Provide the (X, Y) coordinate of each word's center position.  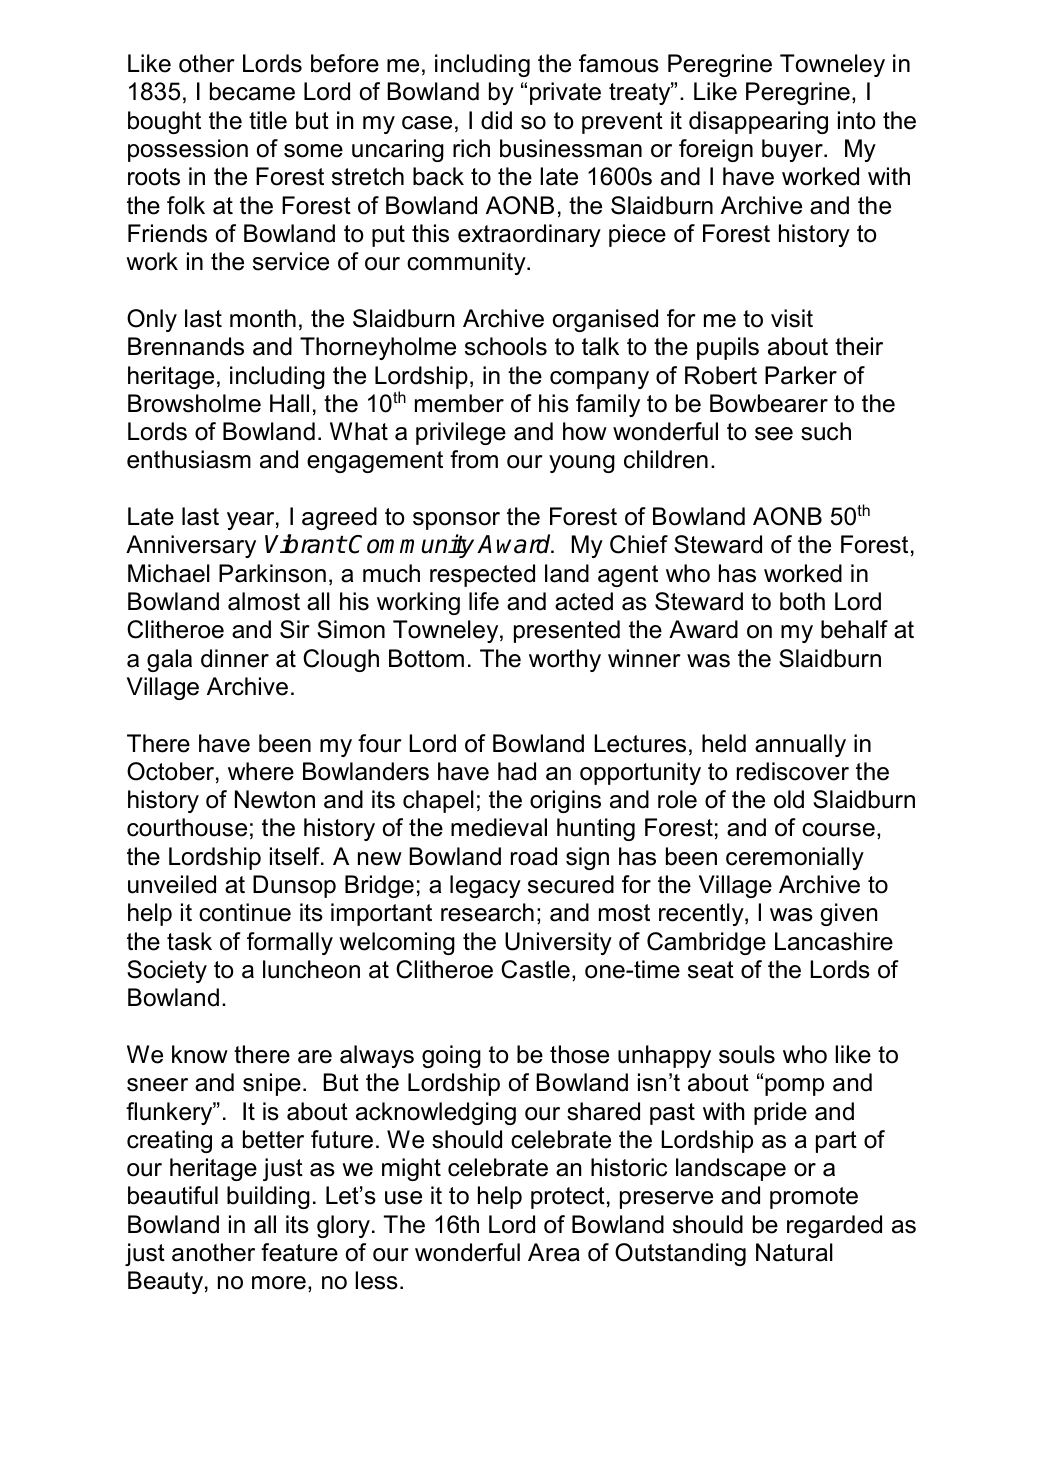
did (496, 120)
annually (800, 745)
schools (506, 346)
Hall (289, 403)
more (279, 1283)
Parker (801, 375)
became (252, 91)
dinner (235, 658)
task (189, 941)
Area (554, 1252)
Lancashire (834, 941)
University (558, 943)
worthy (565, 660)
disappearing (758, 122)
